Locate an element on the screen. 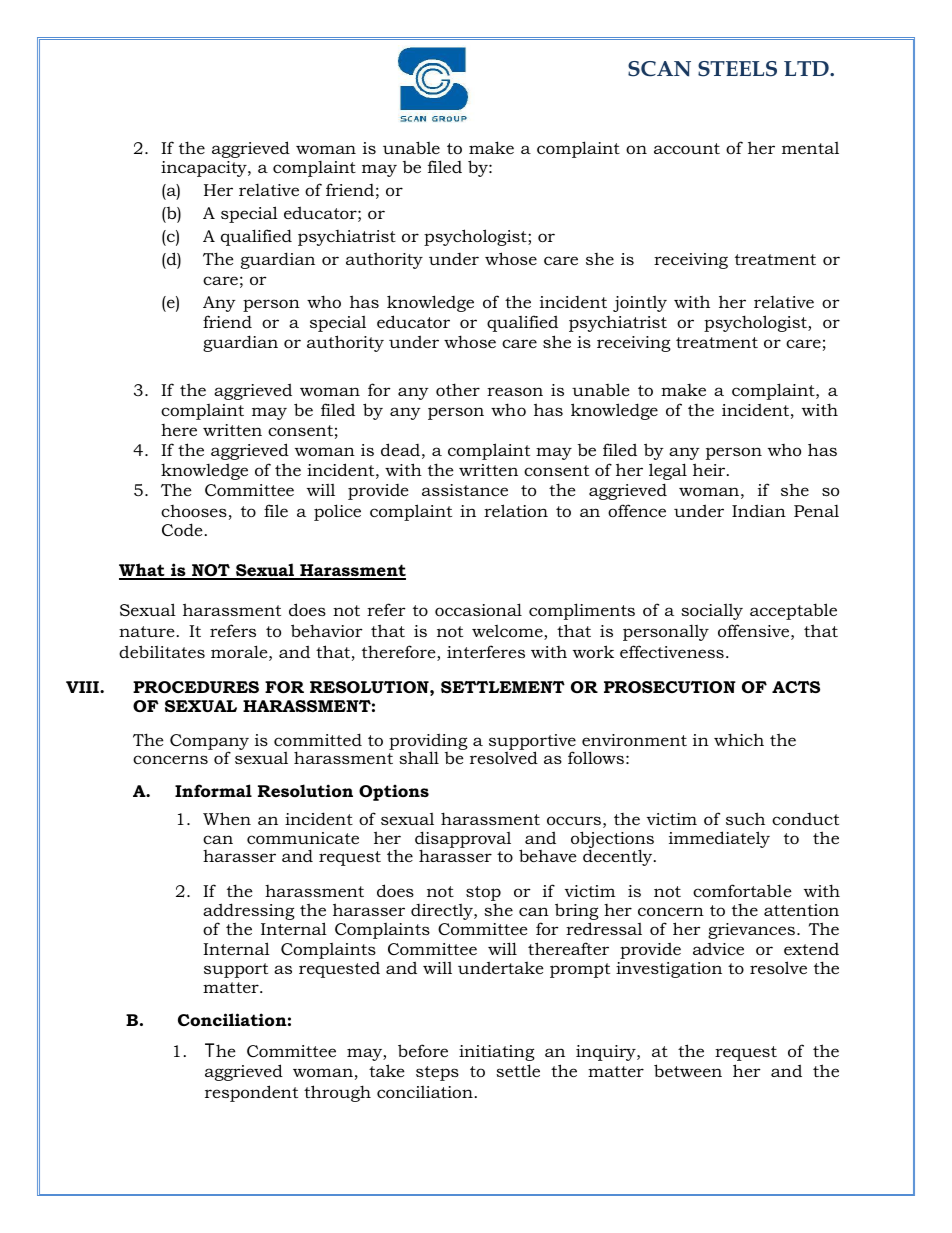  incapacity is located at coordinates (205, 169).
